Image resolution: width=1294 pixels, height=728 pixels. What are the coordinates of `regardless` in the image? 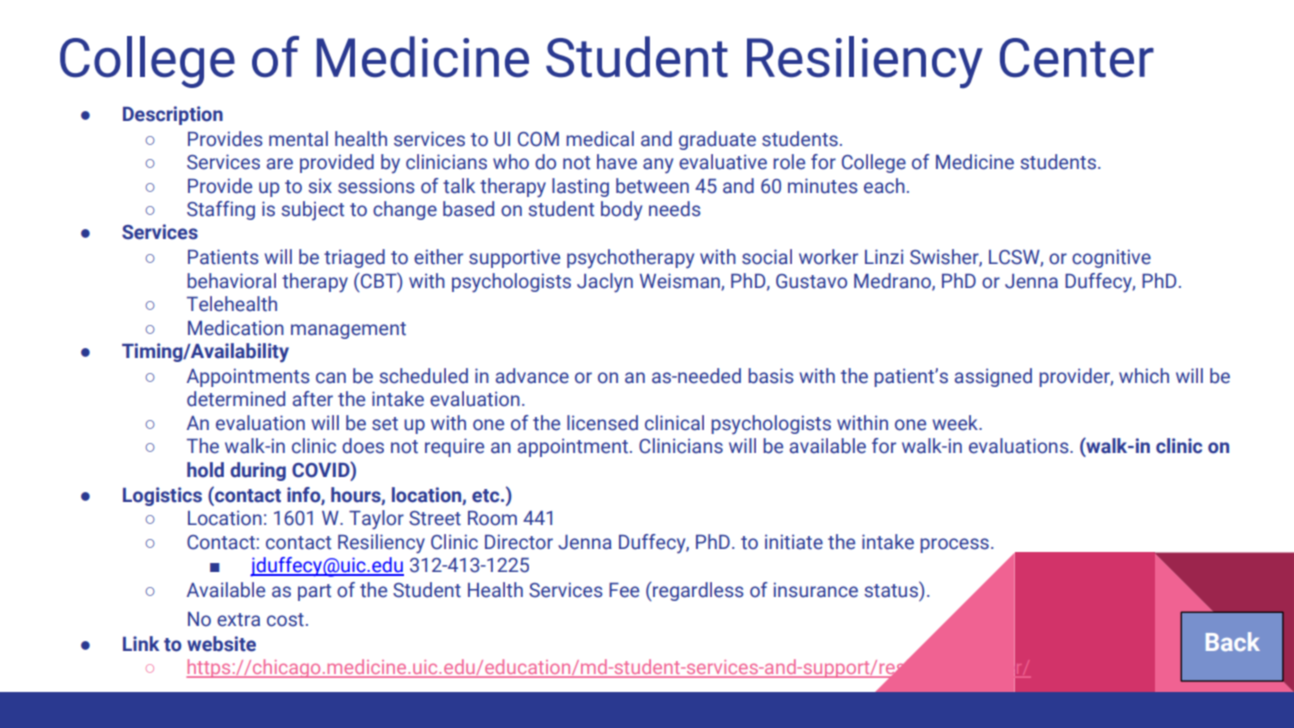 It's located at (697, 591).
